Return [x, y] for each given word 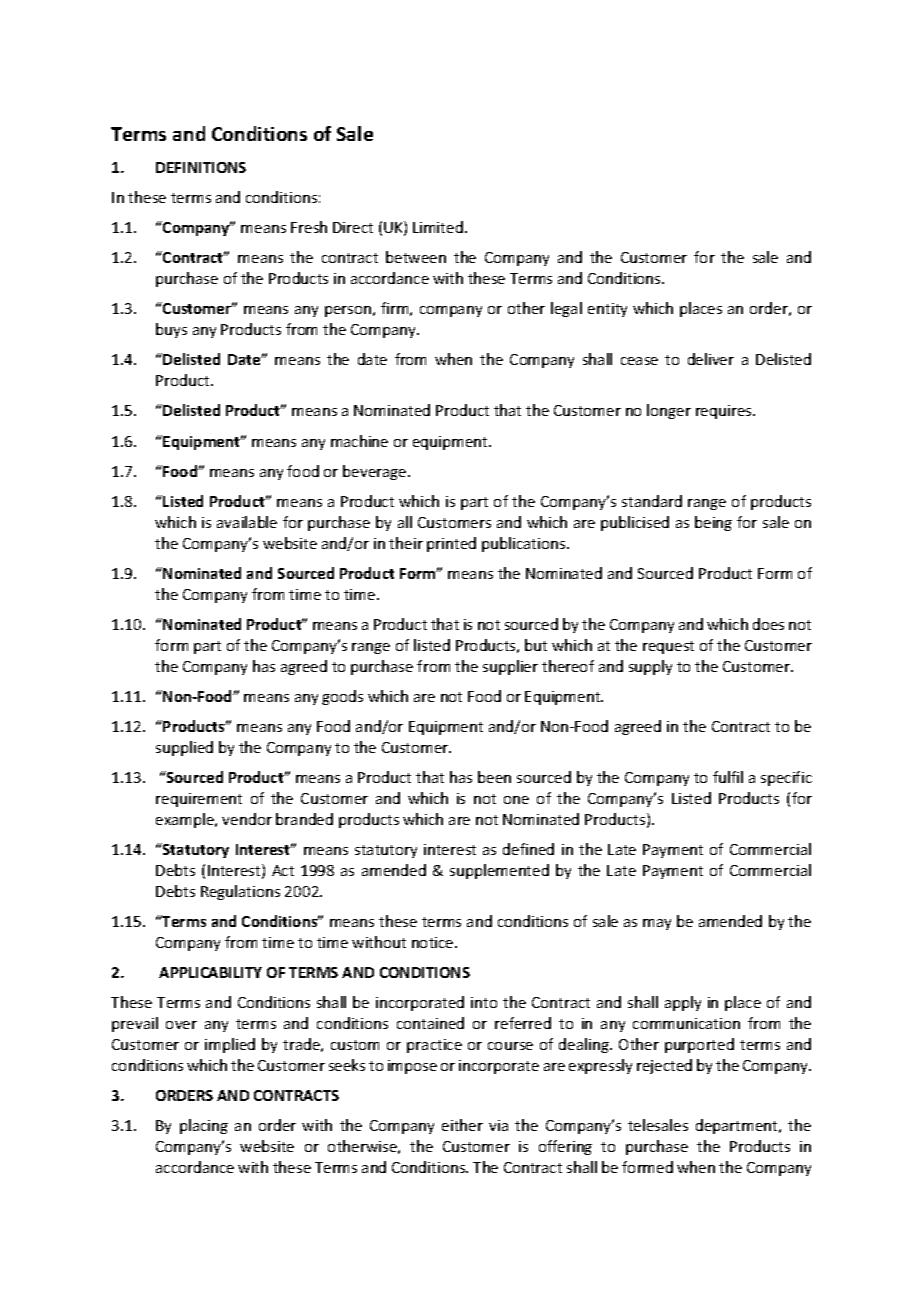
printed [451, 544]
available [247, 522]
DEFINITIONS [201, 167]
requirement [199, 800]
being [713, 523]
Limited [438, 227]
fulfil [728, 777]
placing [204, 1126]
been [494, 777]
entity [607, 310]
